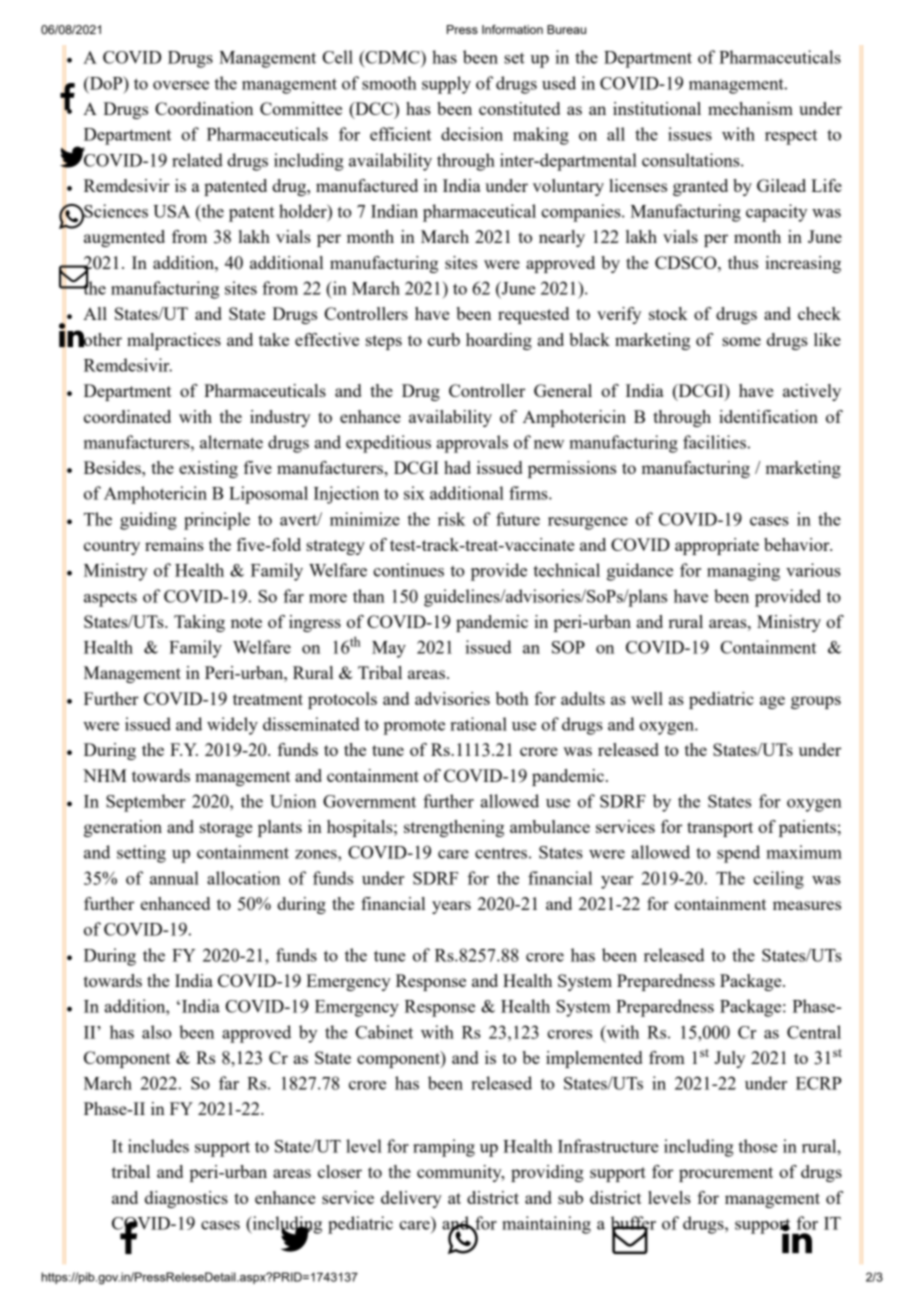  What do you see at coordinates (472, 444) in the screenshot?
I see `approvals` at bounding box center [472, 444].
